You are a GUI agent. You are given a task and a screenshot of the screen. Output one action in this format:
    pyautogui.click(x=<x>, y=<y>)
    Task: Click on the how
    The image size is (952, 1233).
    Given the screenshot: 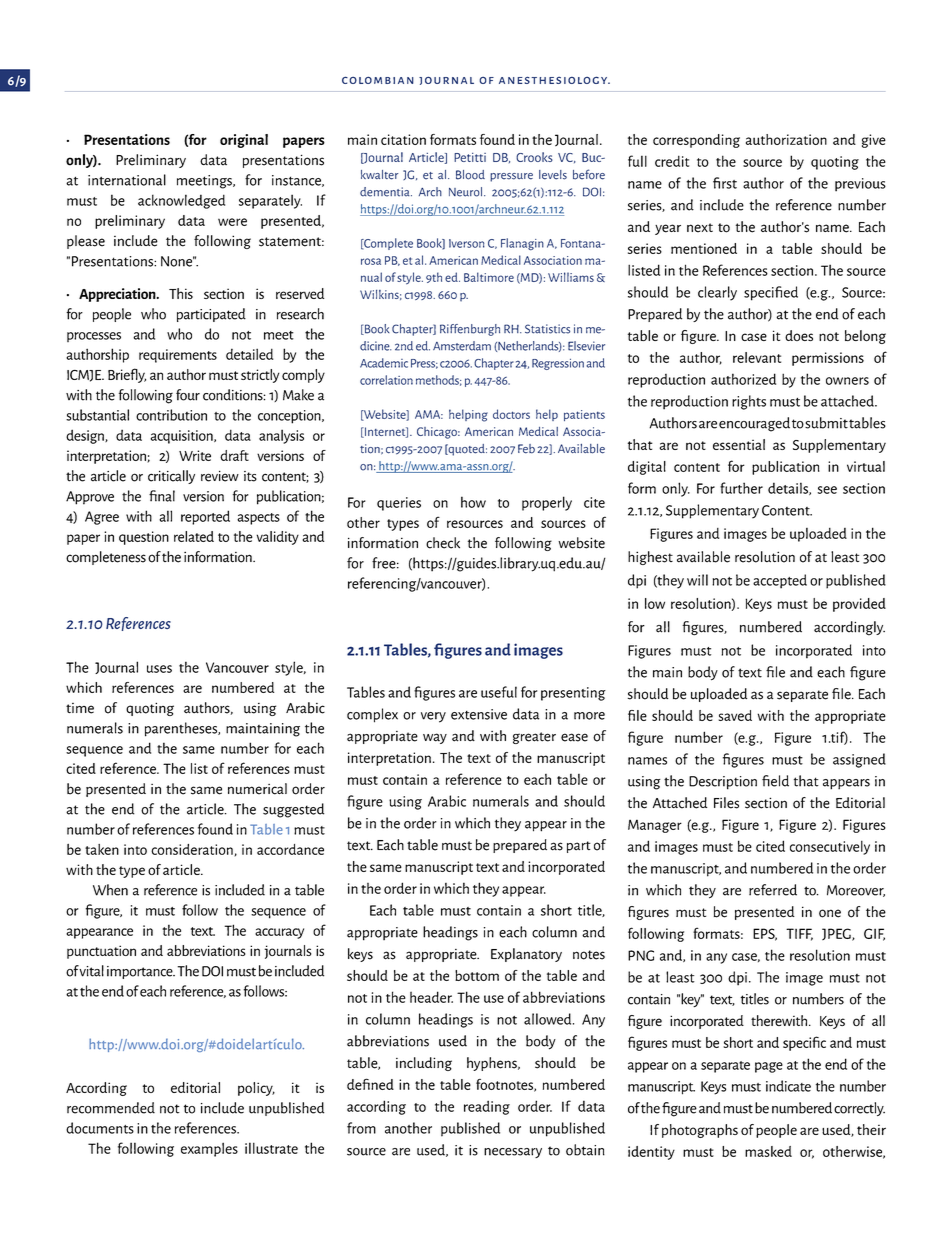 What is the action you would take?
    pyautogui.click(x=473, y=502)
